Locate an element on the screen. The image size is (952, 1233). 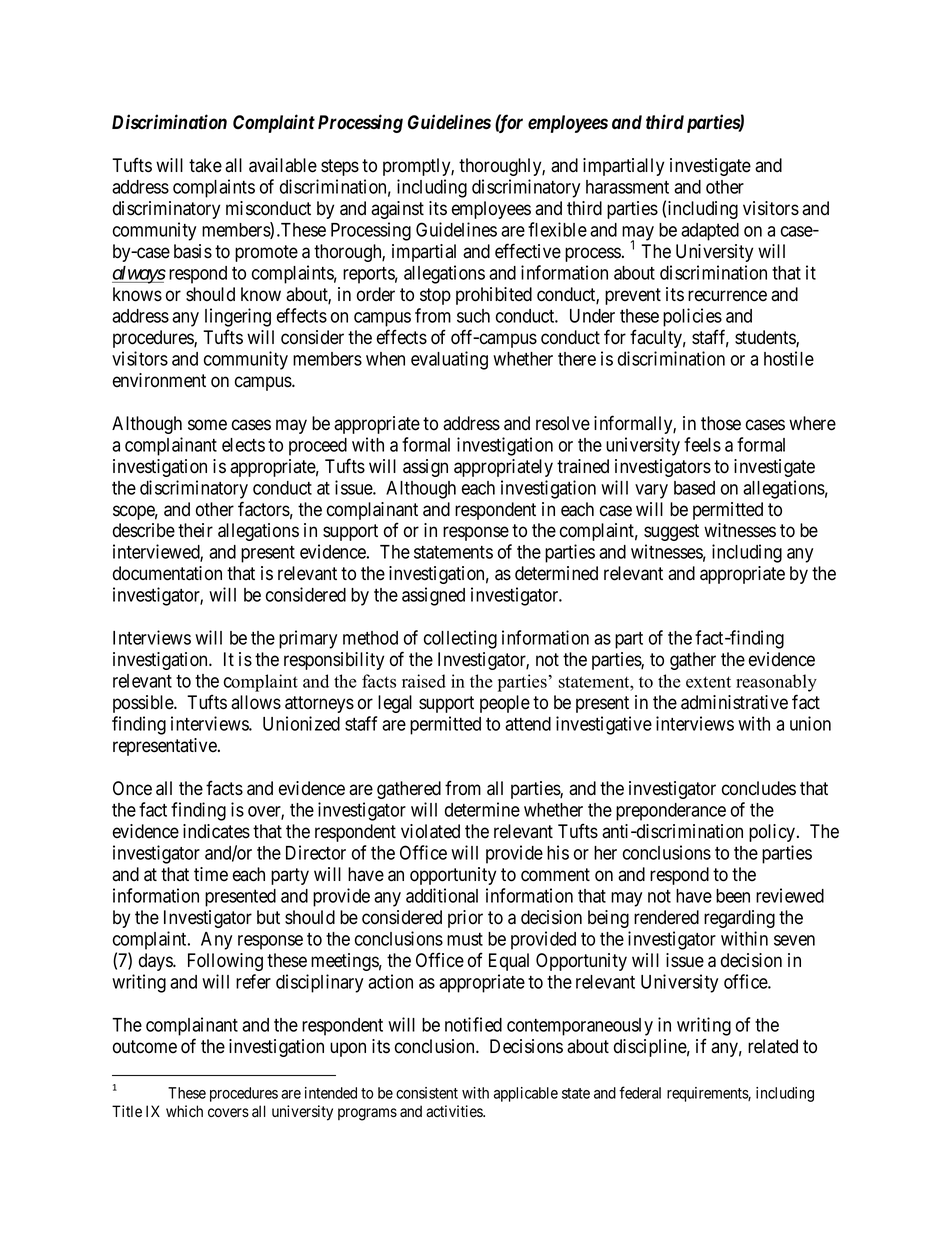
extent is located at coordinates (708, 682).
